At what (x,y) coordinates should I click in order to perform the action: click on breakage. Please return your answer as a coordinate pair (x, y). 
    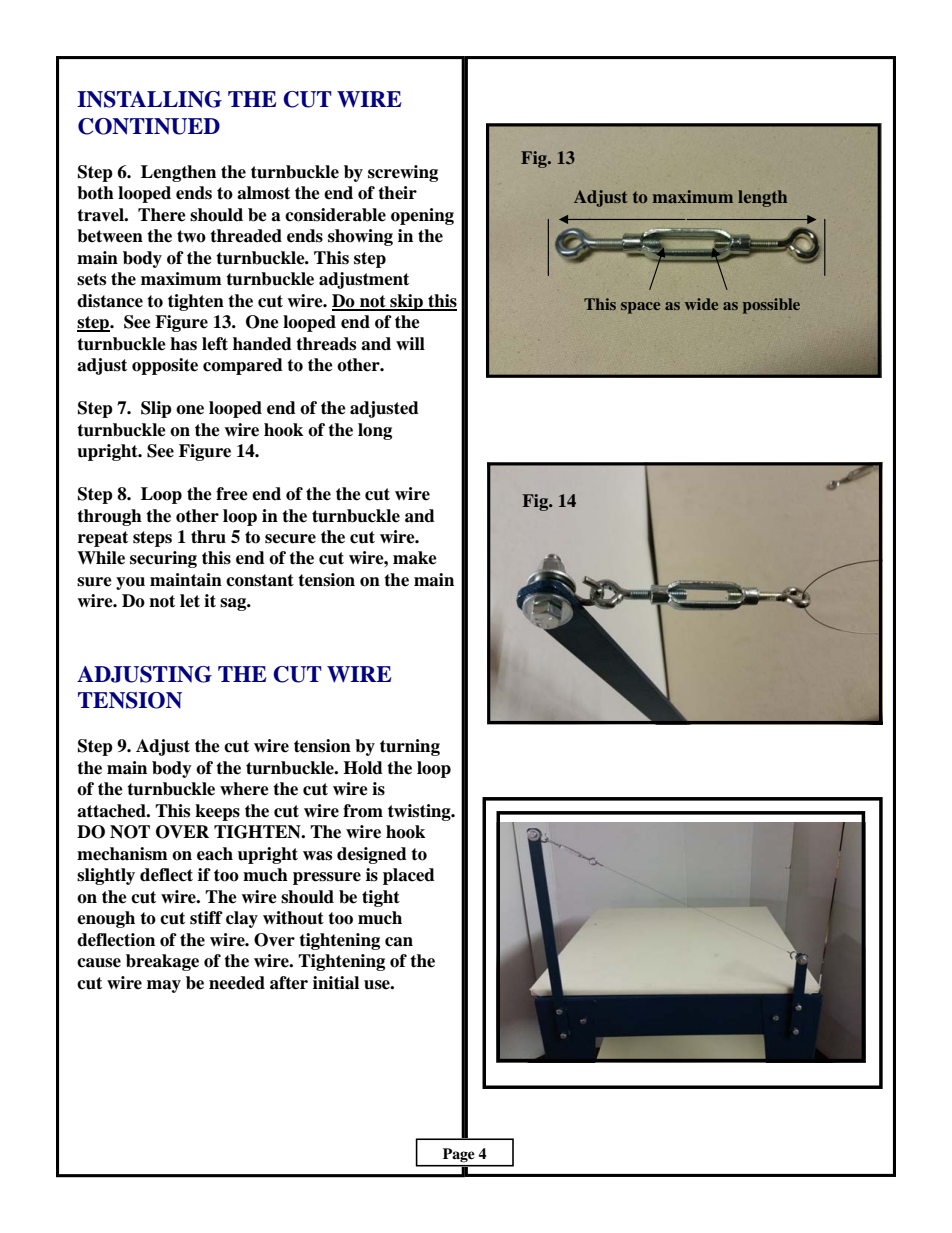
    Looking at the image, I should click on (162, 962).
